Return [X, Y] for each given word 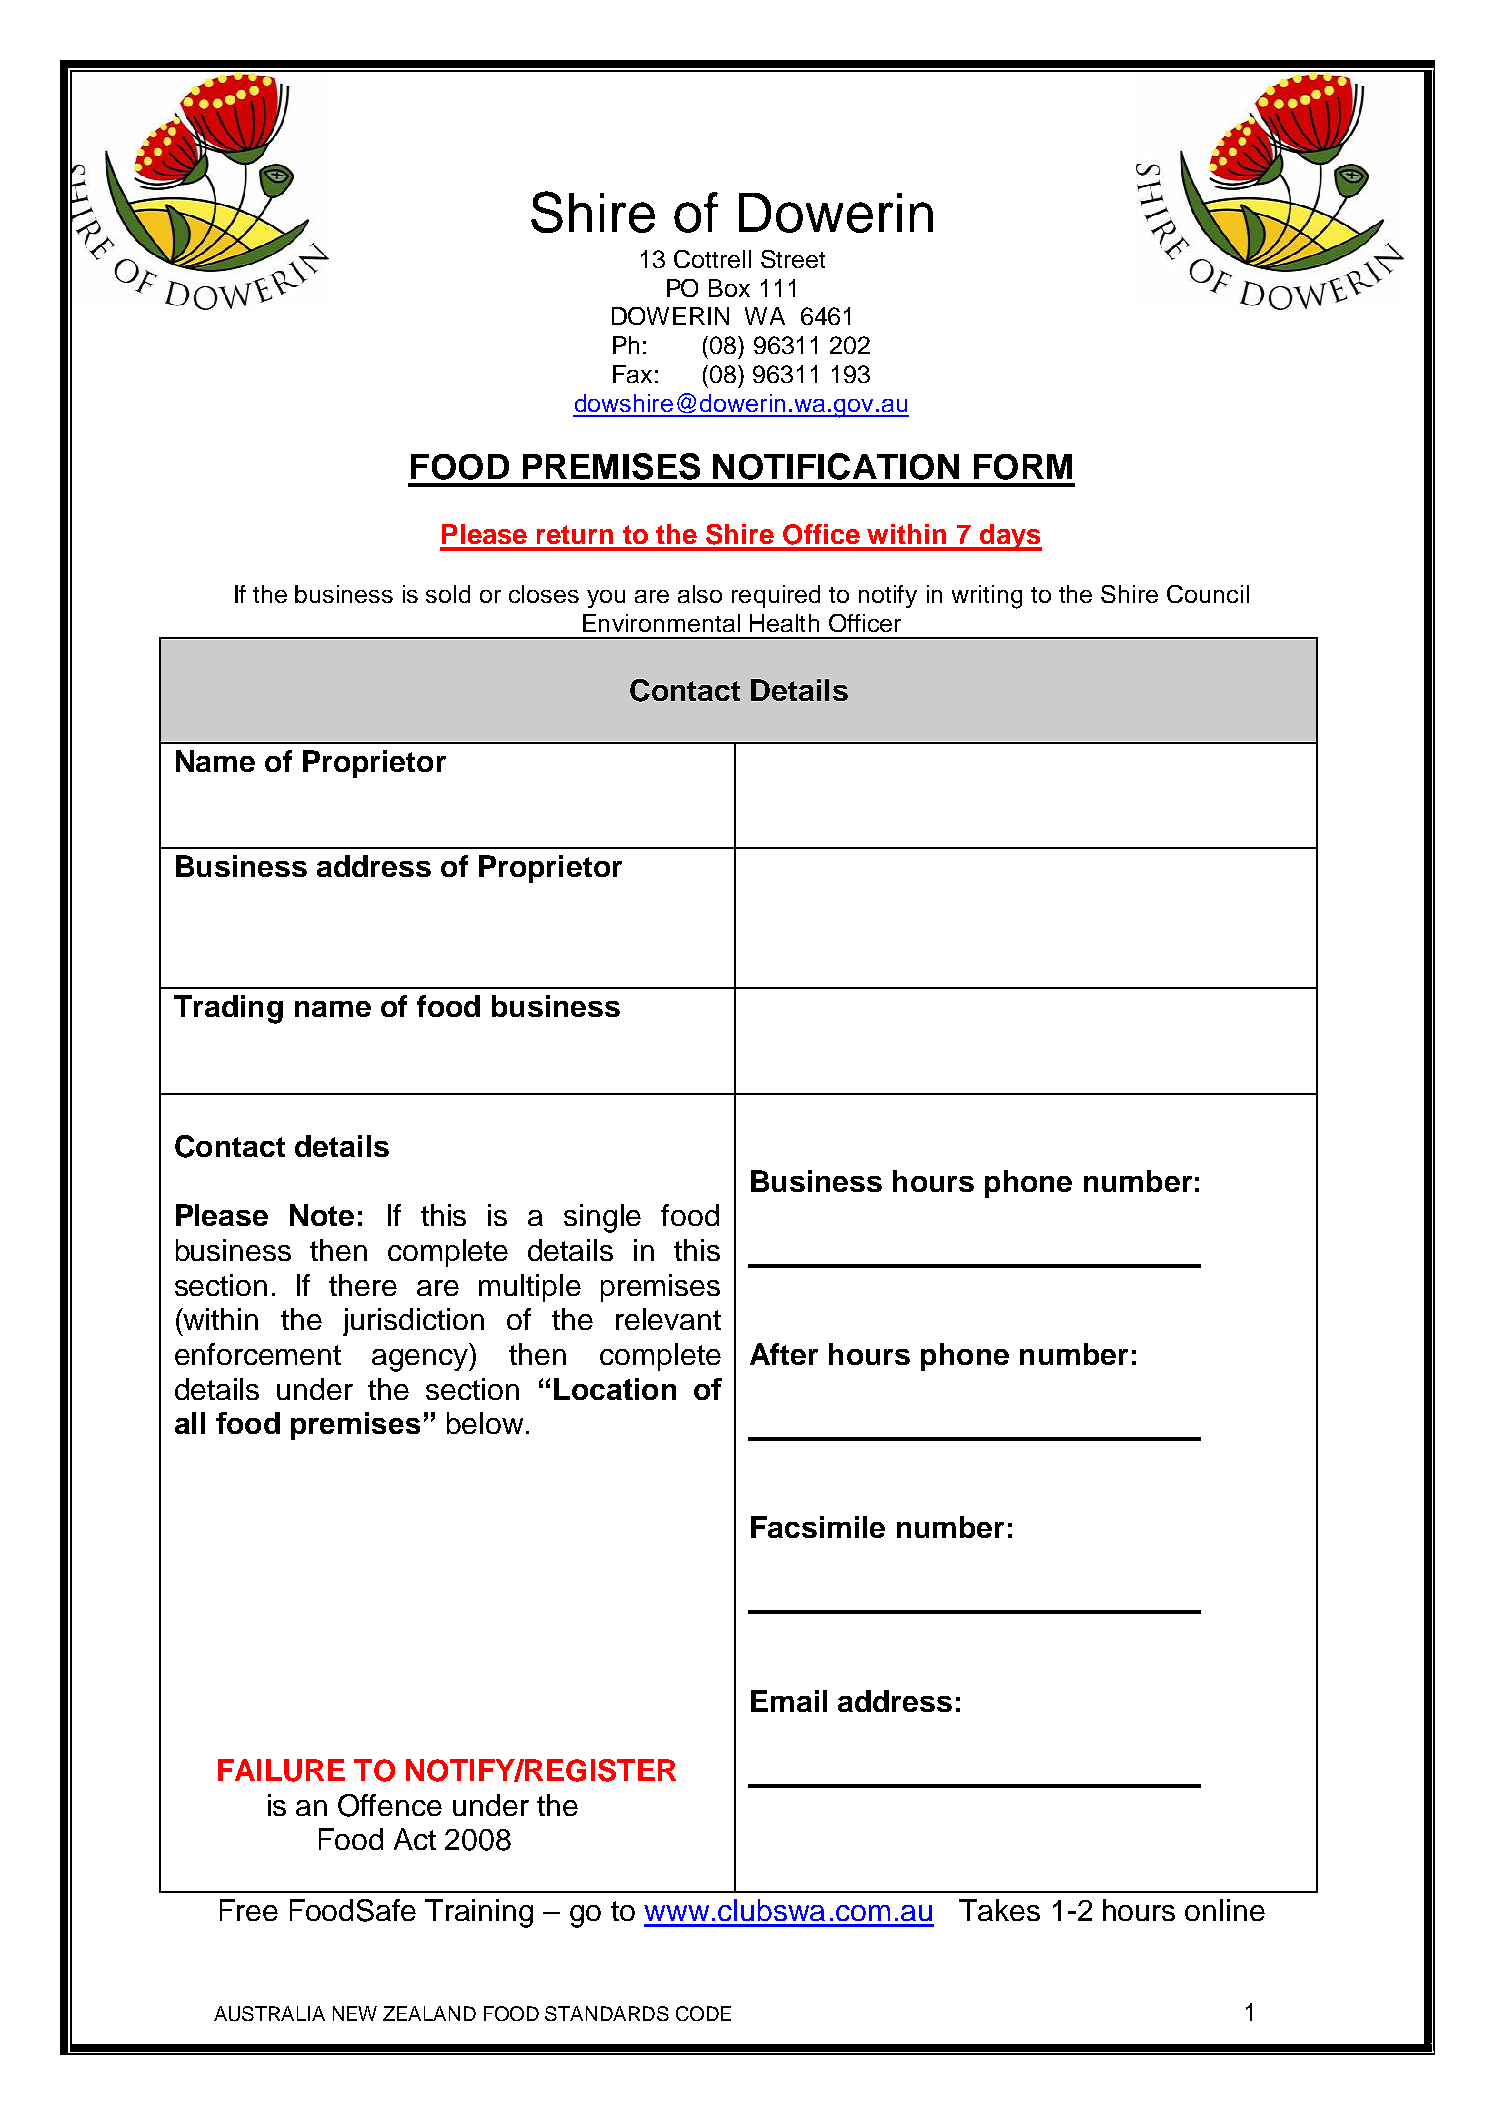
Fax [632, 374]
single [602, 1218]
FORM [1023, 467]
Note [322, 1215]
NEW [355, 2013]
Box [729, 288]
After [784, 1354]
